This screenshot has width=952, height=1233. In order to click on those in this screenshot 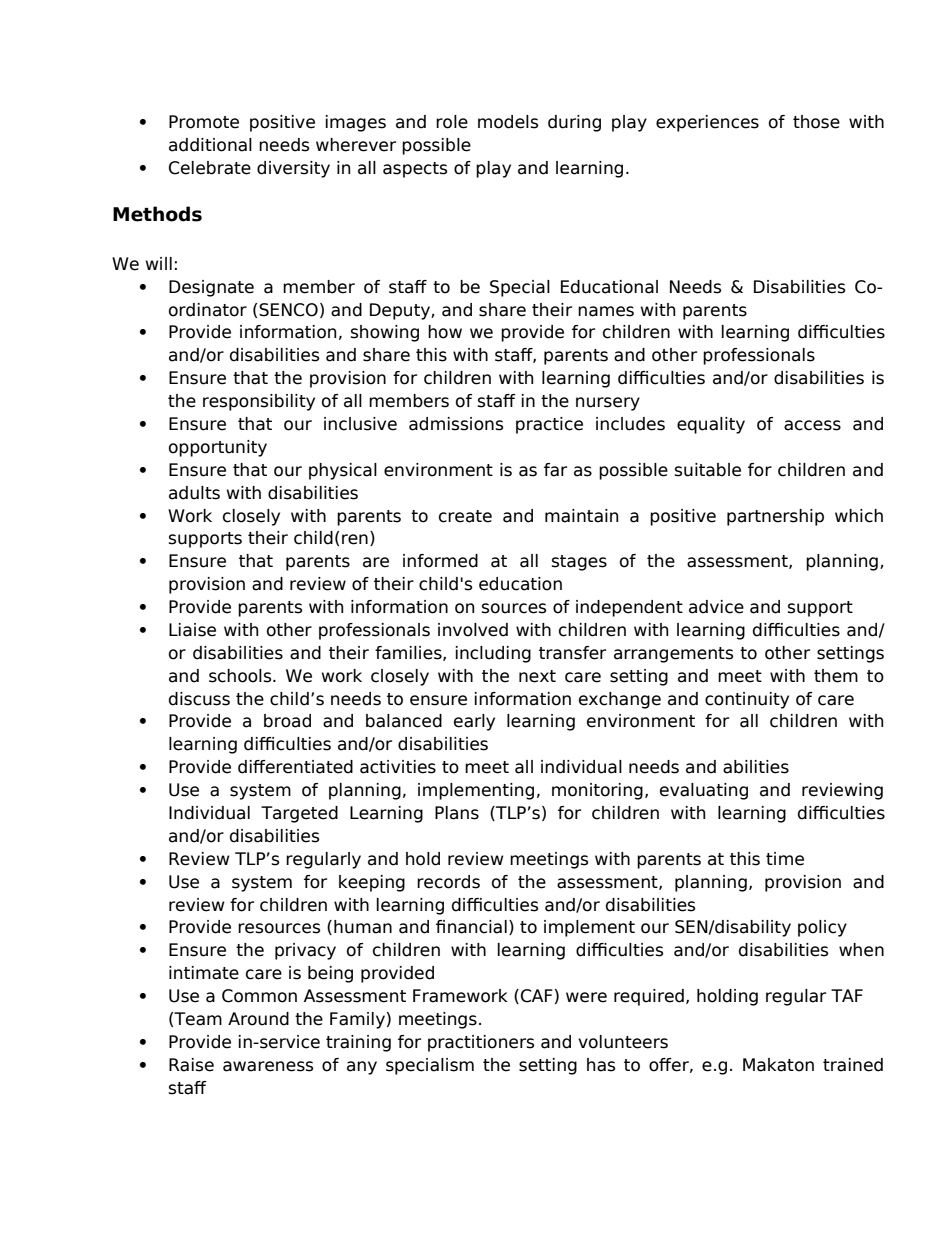, I will do `click(816, 122)`.
